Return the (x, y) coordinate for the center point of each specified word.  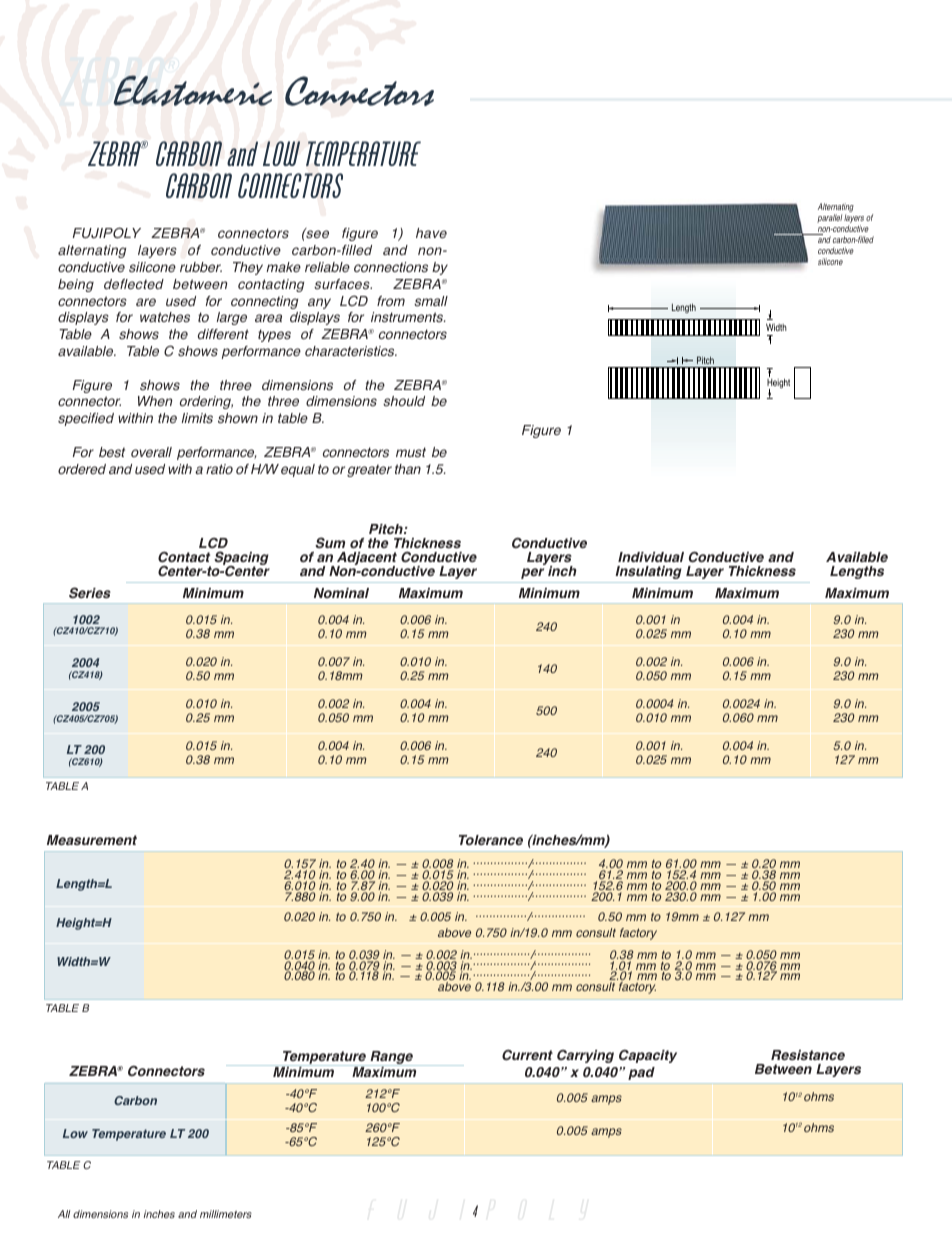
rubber (201, 267)
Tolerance (491, 840)
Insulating (648, 572)
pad (641, 1073)
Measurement (92, 840)
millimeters (226, 1214)
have (431, 233)
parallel (829, 218)
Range (391, 1058)
